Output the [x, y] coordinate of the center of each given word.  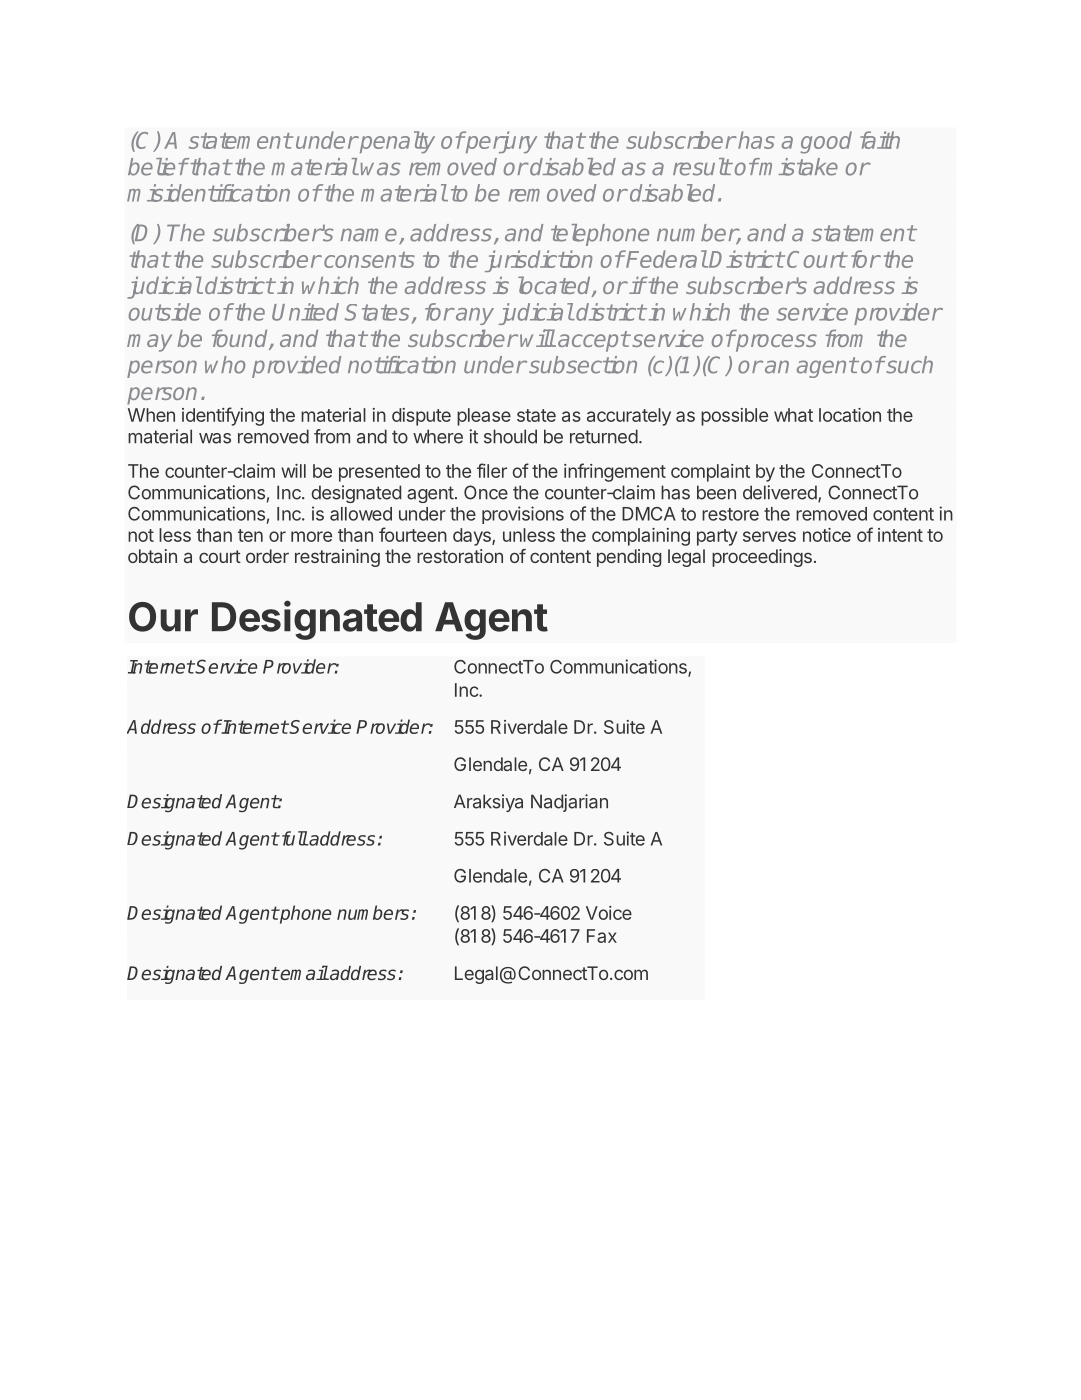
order [267, 556]
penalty [396, 142]
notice [827, 535]
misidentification [208, 193]
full [293, 838]
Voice [609, 913]
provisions [523, 515]
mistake [798, 167]
